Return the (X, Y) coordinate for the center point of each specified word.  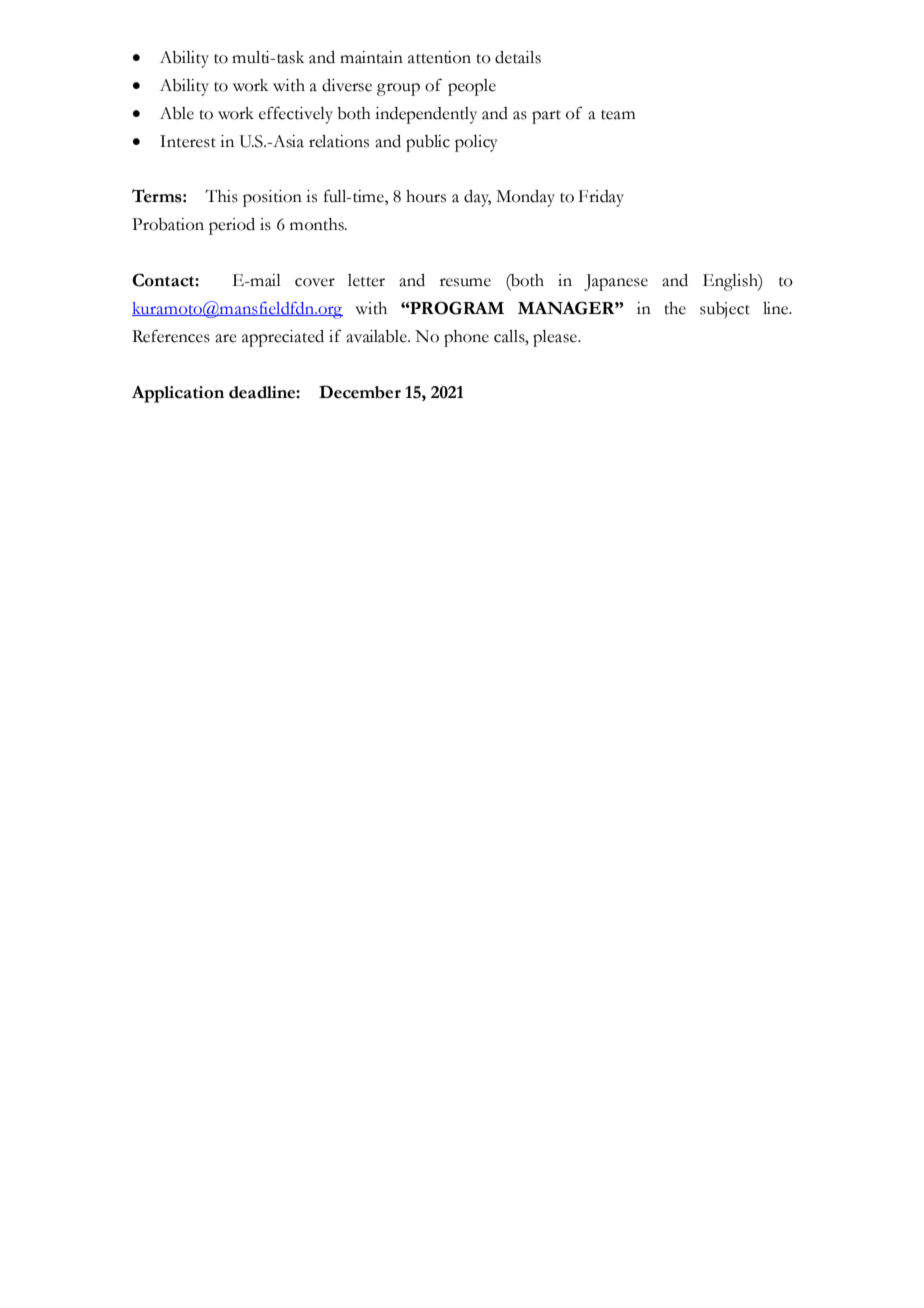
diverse (347, 85)
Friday (601, 198)
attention (439, 57)
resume (465, 282)
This (221, 196)
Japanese (616, 282)
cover (315, 282)
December (360, 392)
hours (426, 196)
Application (178, 394)
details (518, 57)
